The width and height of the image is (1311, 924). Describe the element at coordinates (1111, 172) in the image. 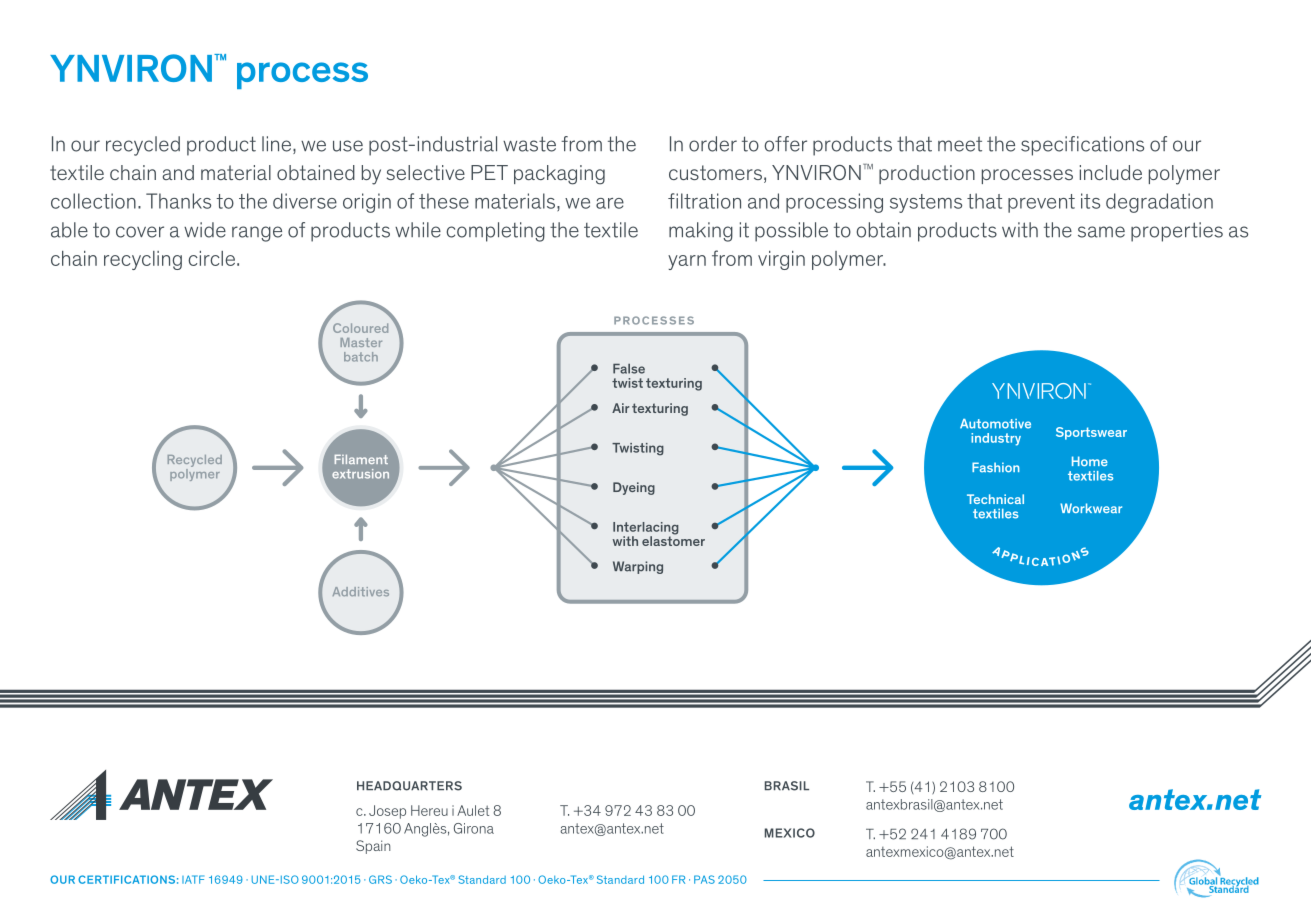

I see `include` at that location.
